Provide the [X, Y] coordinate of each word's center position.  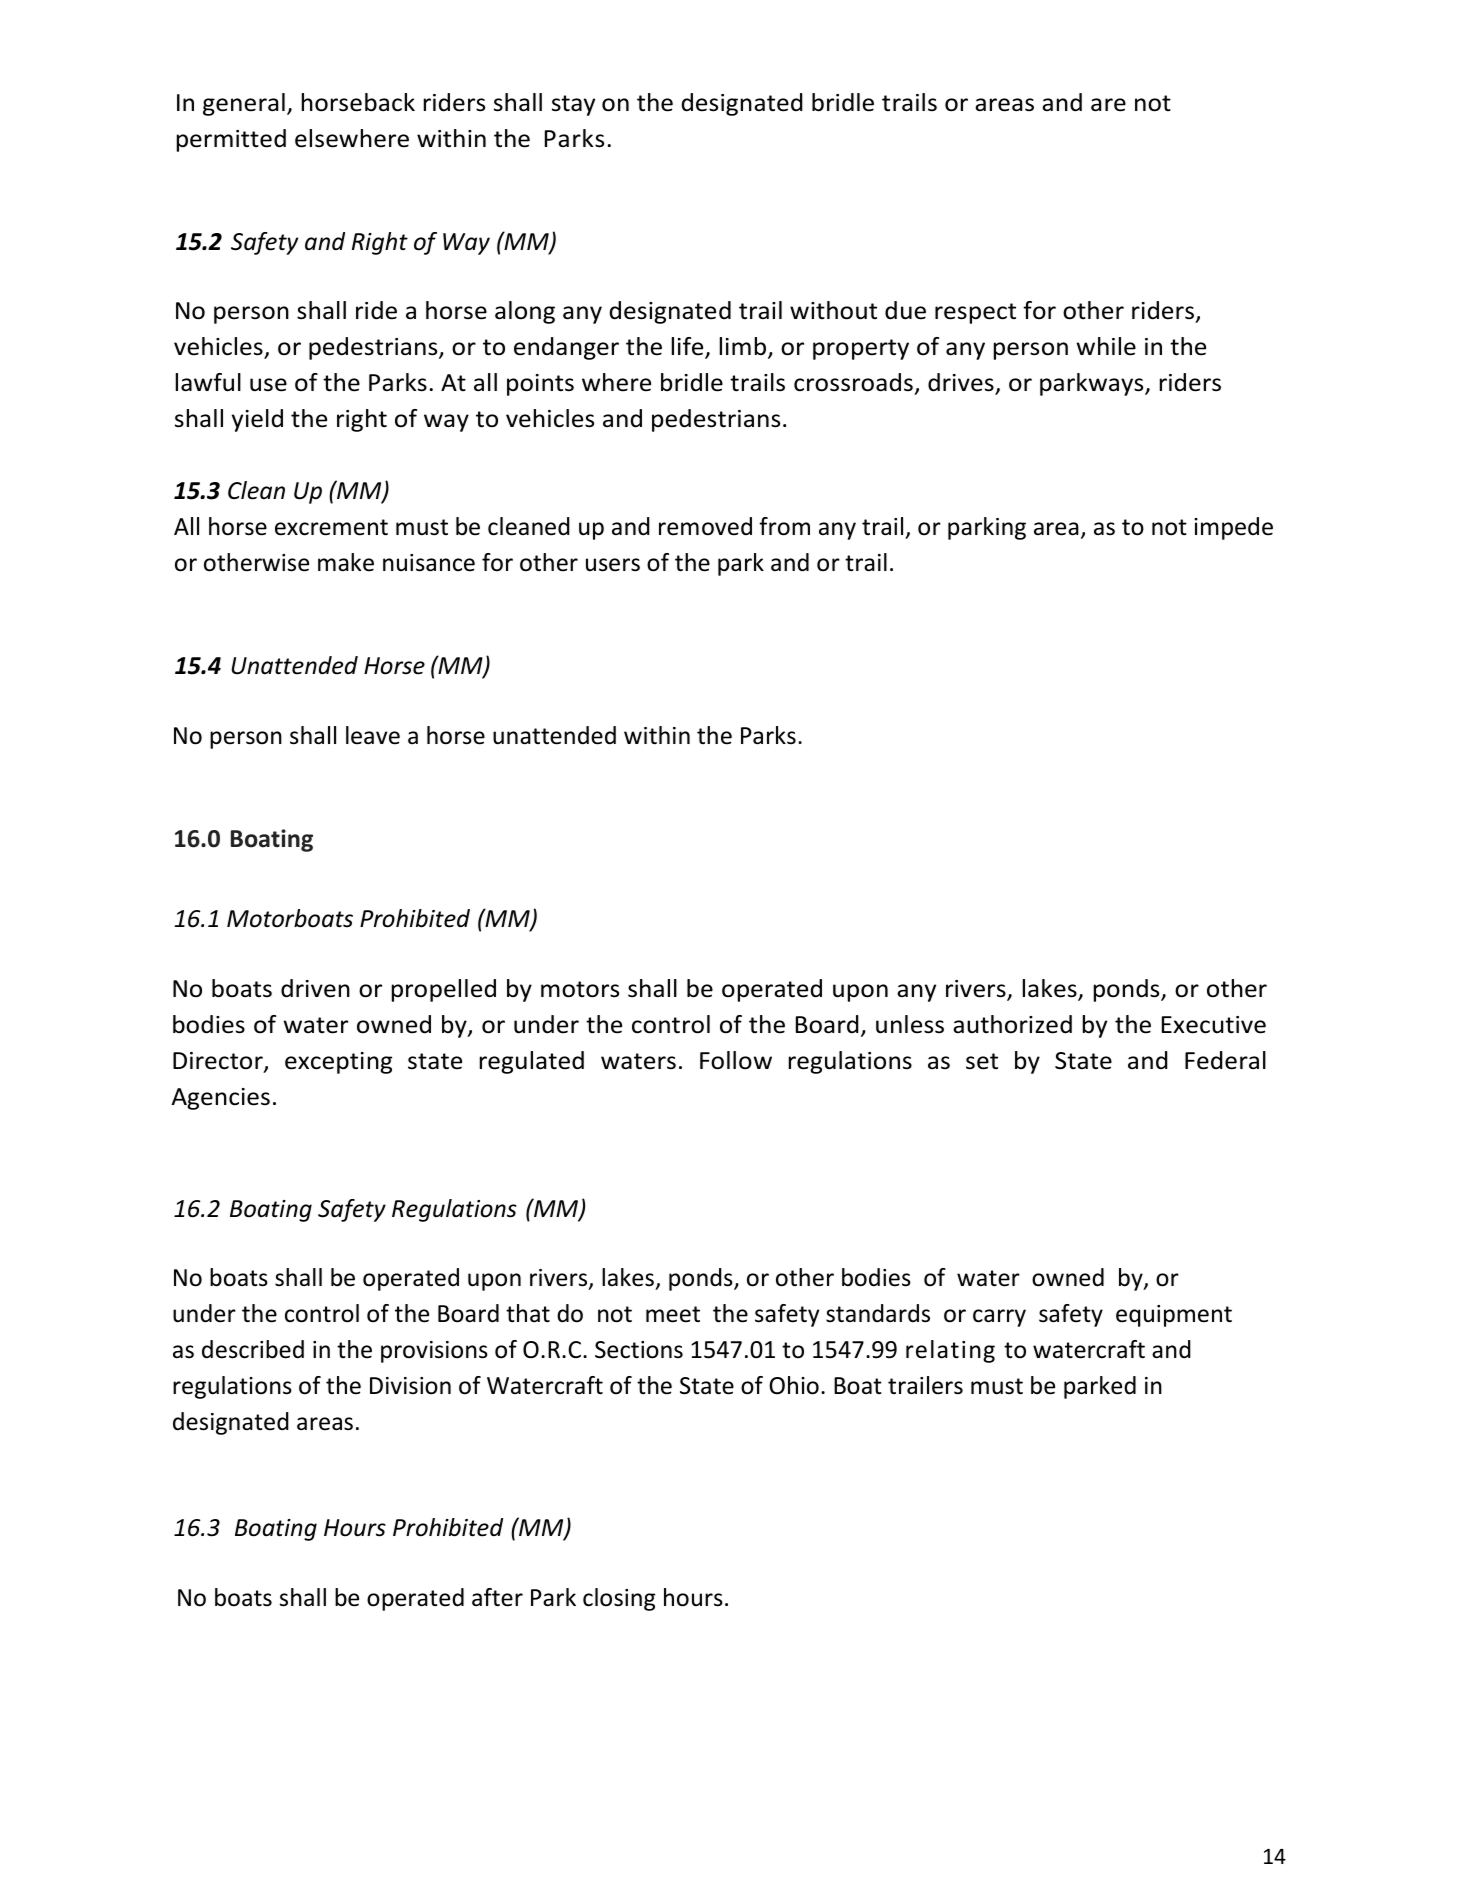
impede [1233, 528]
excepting [338, 1063]
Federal [1225, 1060]
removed [705, 526]
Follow [736, 1060]
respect [975, 313]
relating [950, 1351]
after [497, 1597]
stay [573, 105]
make [346, 562]
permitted [231, 140]
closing [619, 1599]
